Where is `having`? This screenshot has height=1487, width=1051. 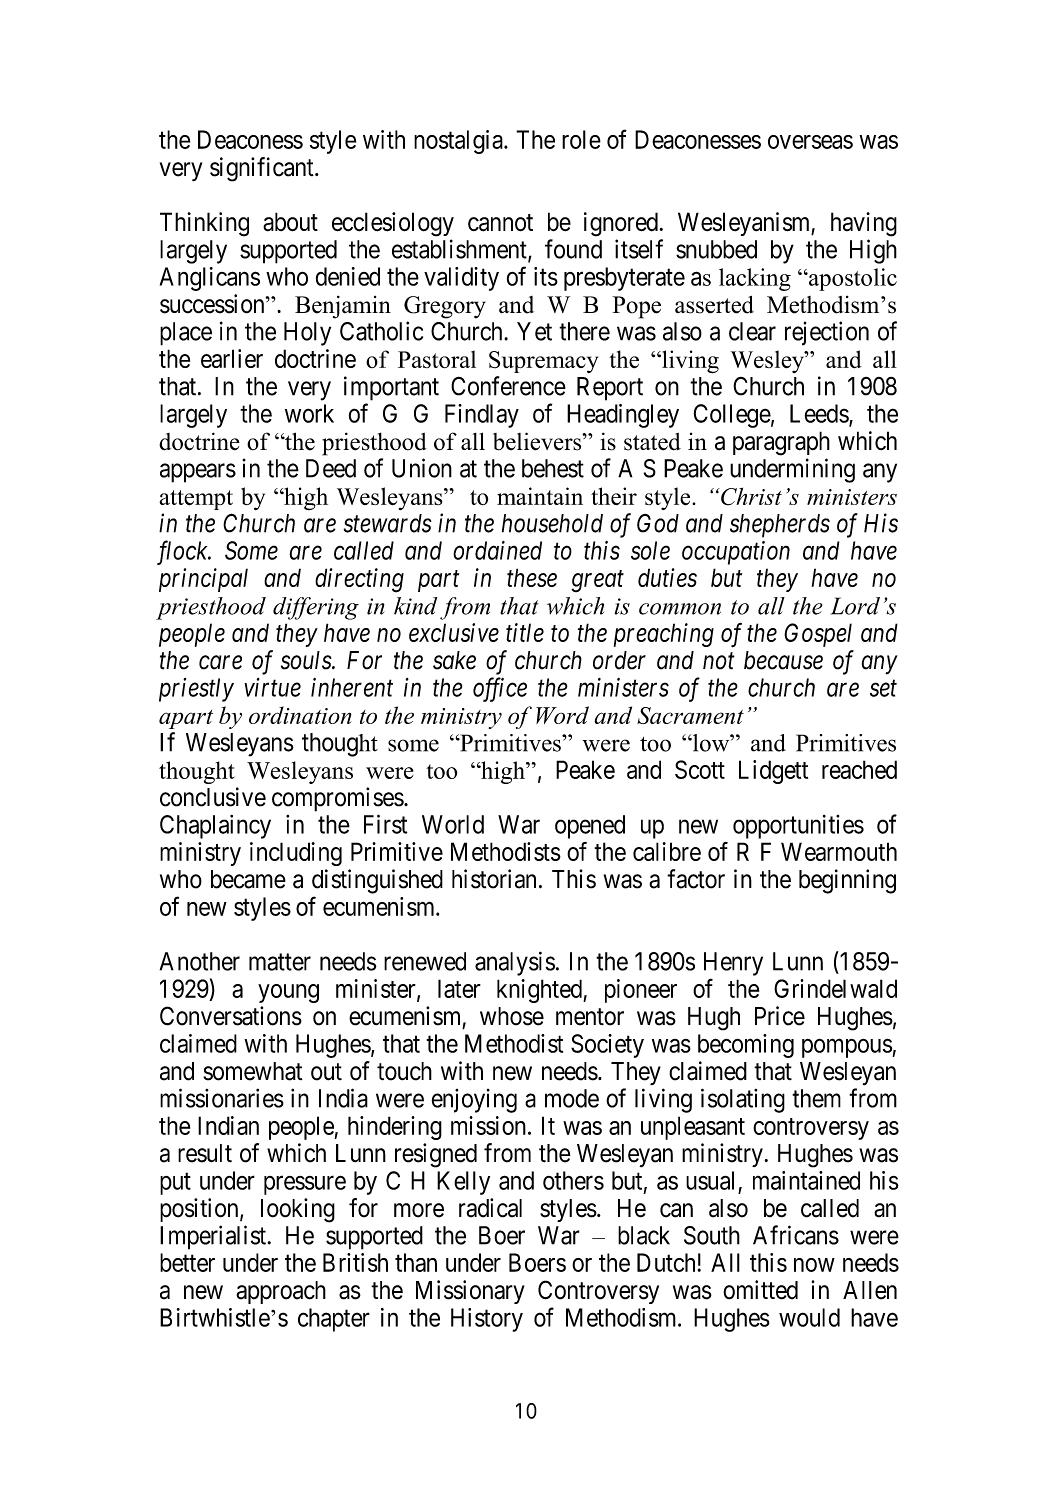
having is located at coordinates (864, 224).
